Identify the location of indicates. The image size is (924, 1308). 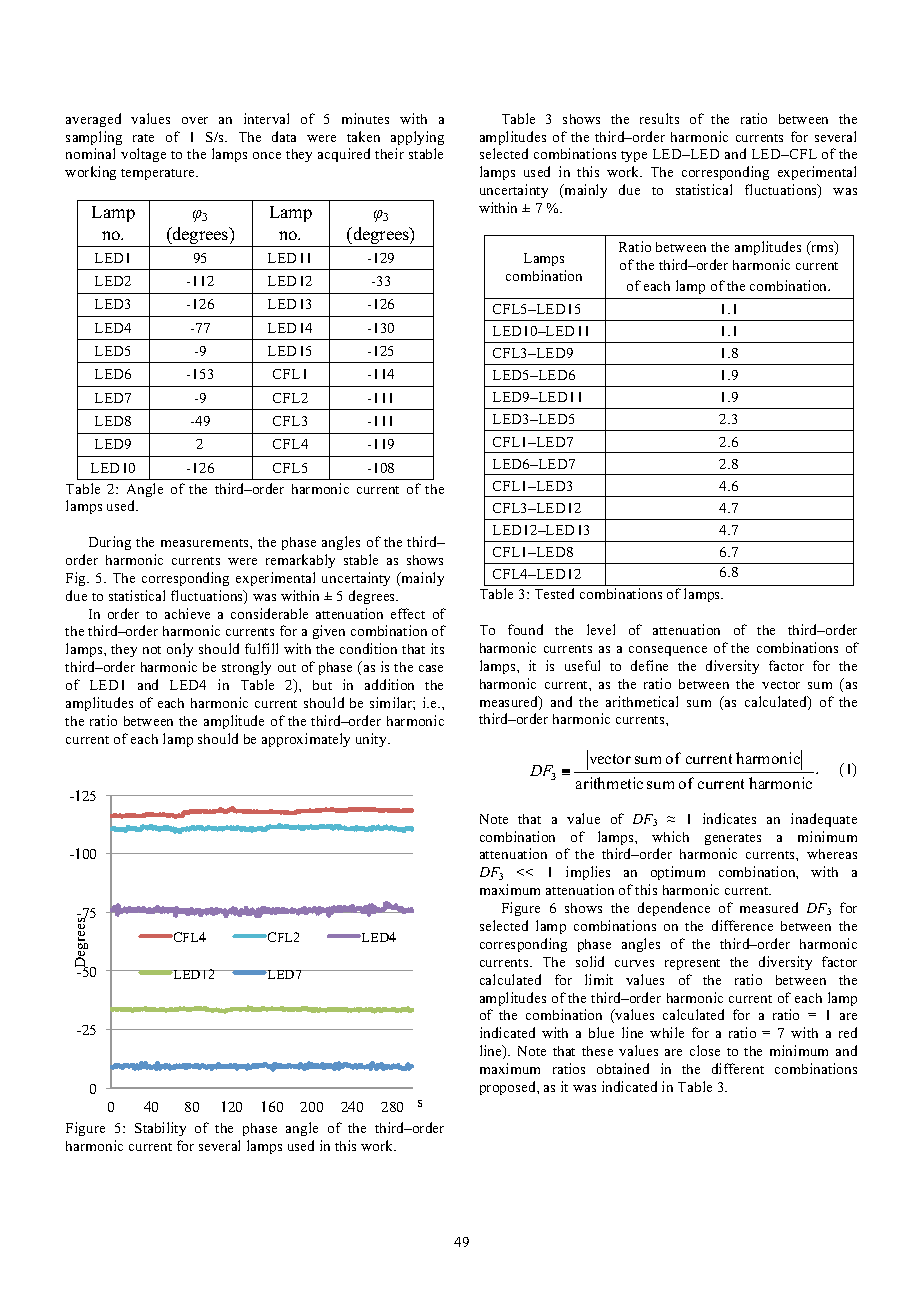
(729, 818).
